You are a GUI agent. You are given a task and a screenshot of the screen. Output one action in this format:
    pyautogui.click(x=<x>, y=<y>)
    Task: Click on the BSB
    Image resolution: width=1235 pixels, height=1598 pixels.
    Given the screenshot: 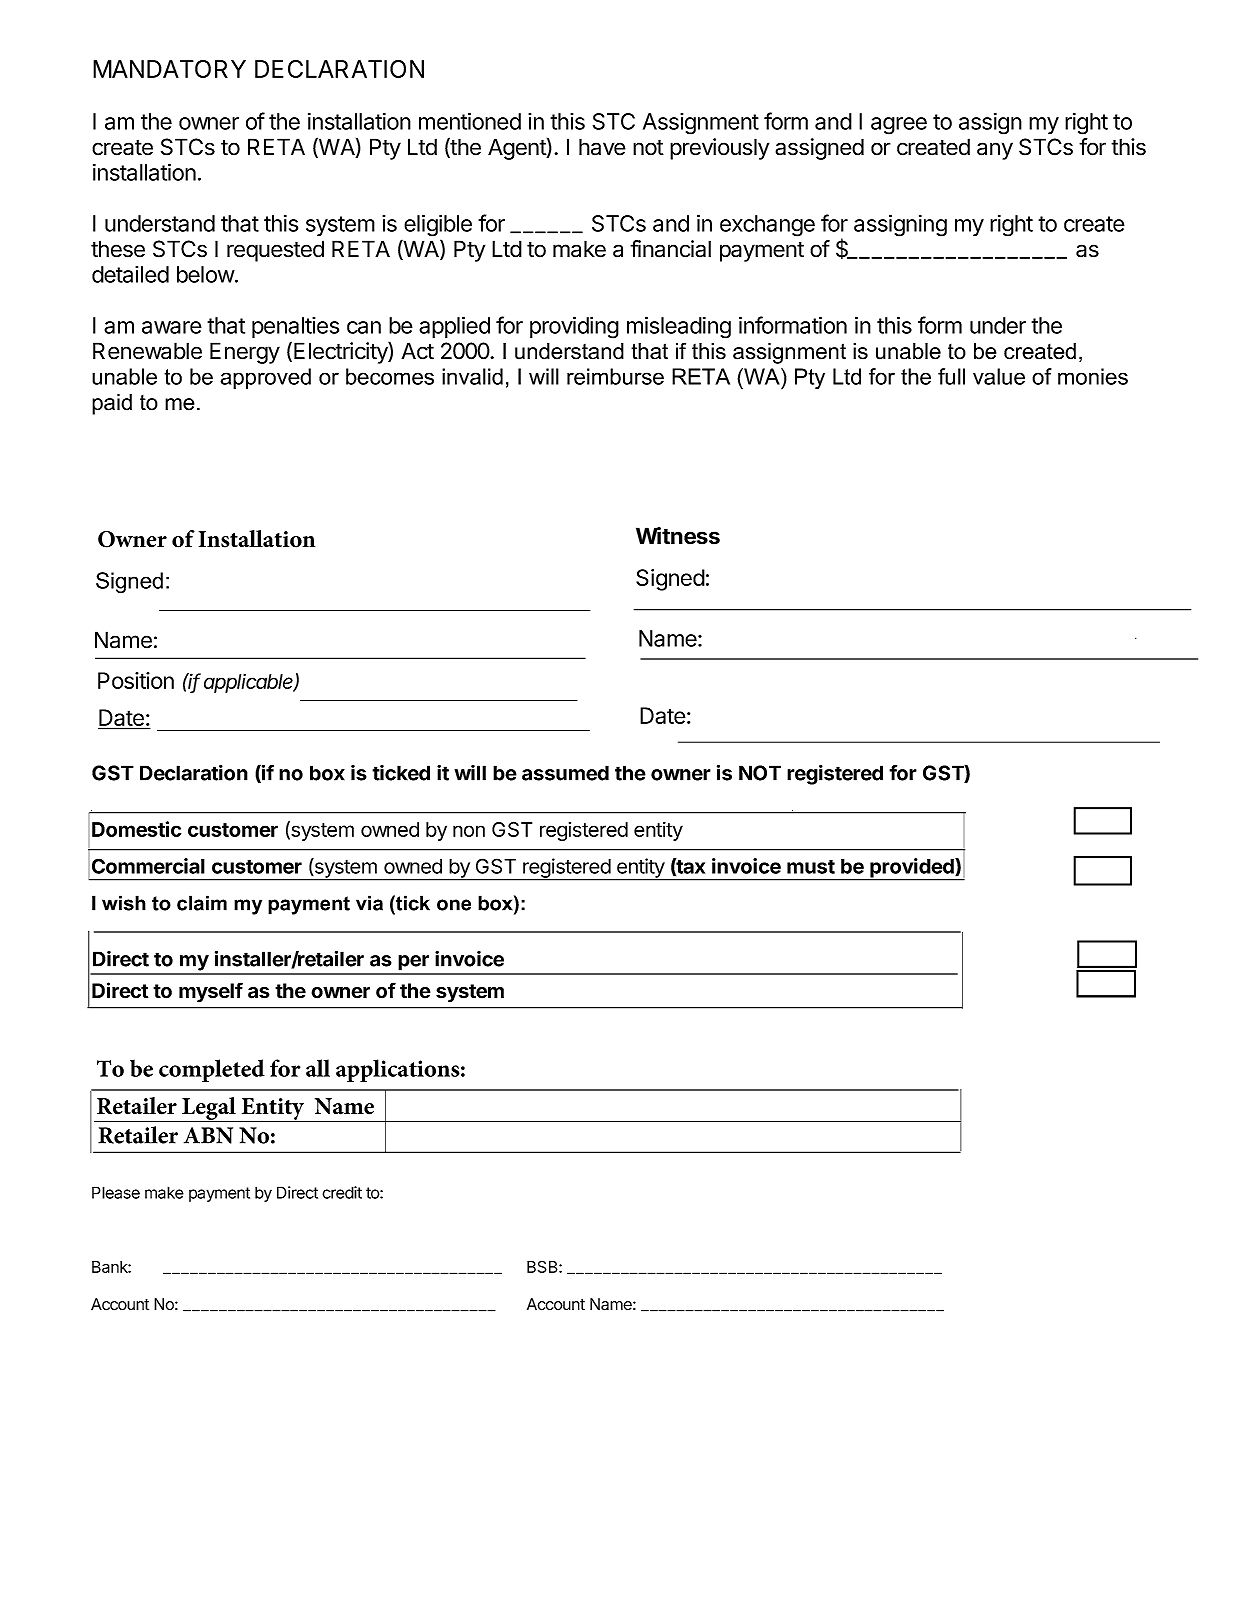 What is the action you would take?
    pyautogui.click(x=543, y=1266)
